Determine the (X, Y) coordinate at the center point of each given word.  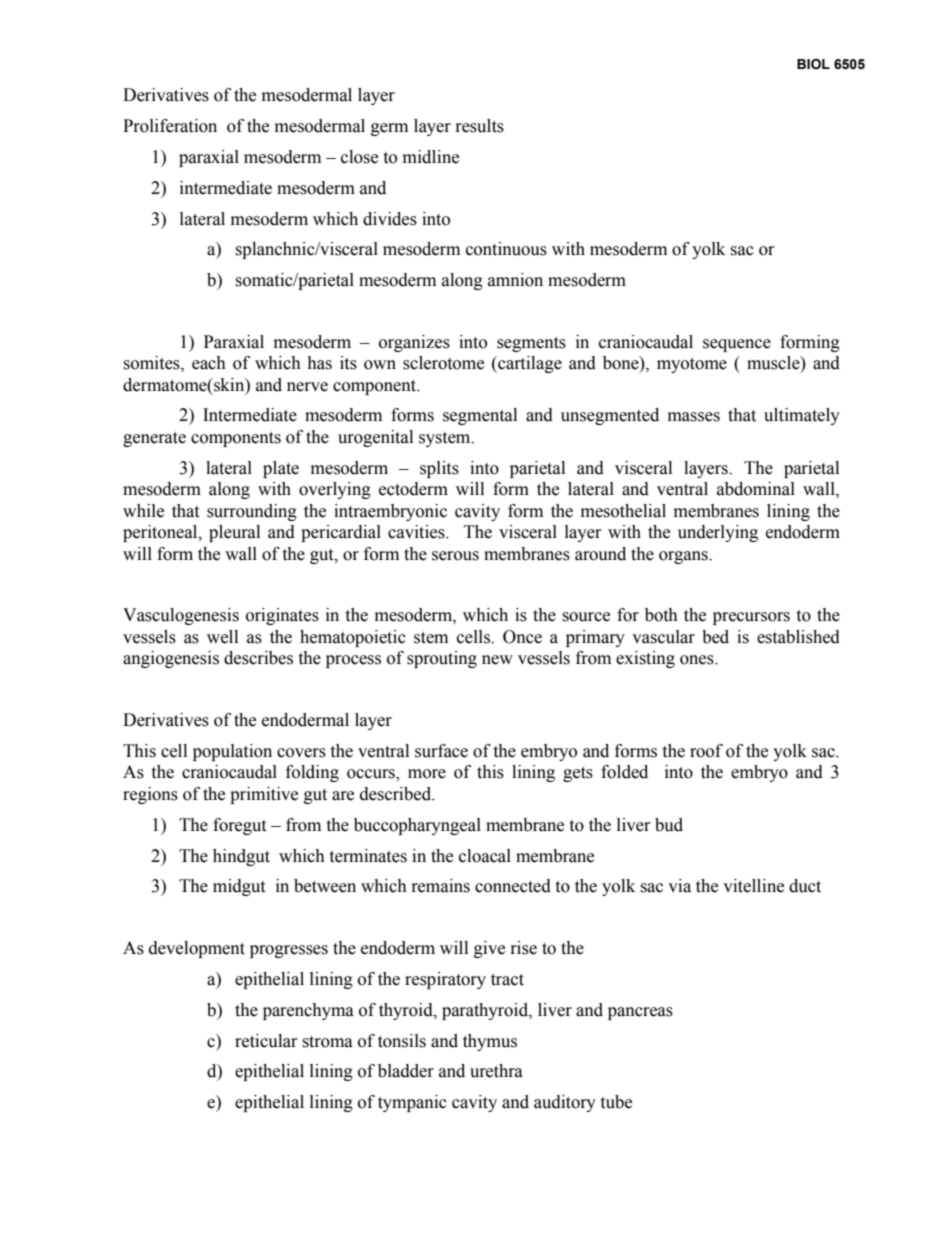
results (480, 126)
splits (439, 469)
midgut (239, 887)
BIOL (813, 64)
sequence (737, 345)
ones (698, 660)
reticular (266, 1041)
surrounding (252, 512)
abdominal (756, 489)
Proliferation (170, 126)
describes (258, 658)
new (497, 660)
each (209, 363)
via (679, 886)
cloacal (485, 856)
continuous (506, 249)
